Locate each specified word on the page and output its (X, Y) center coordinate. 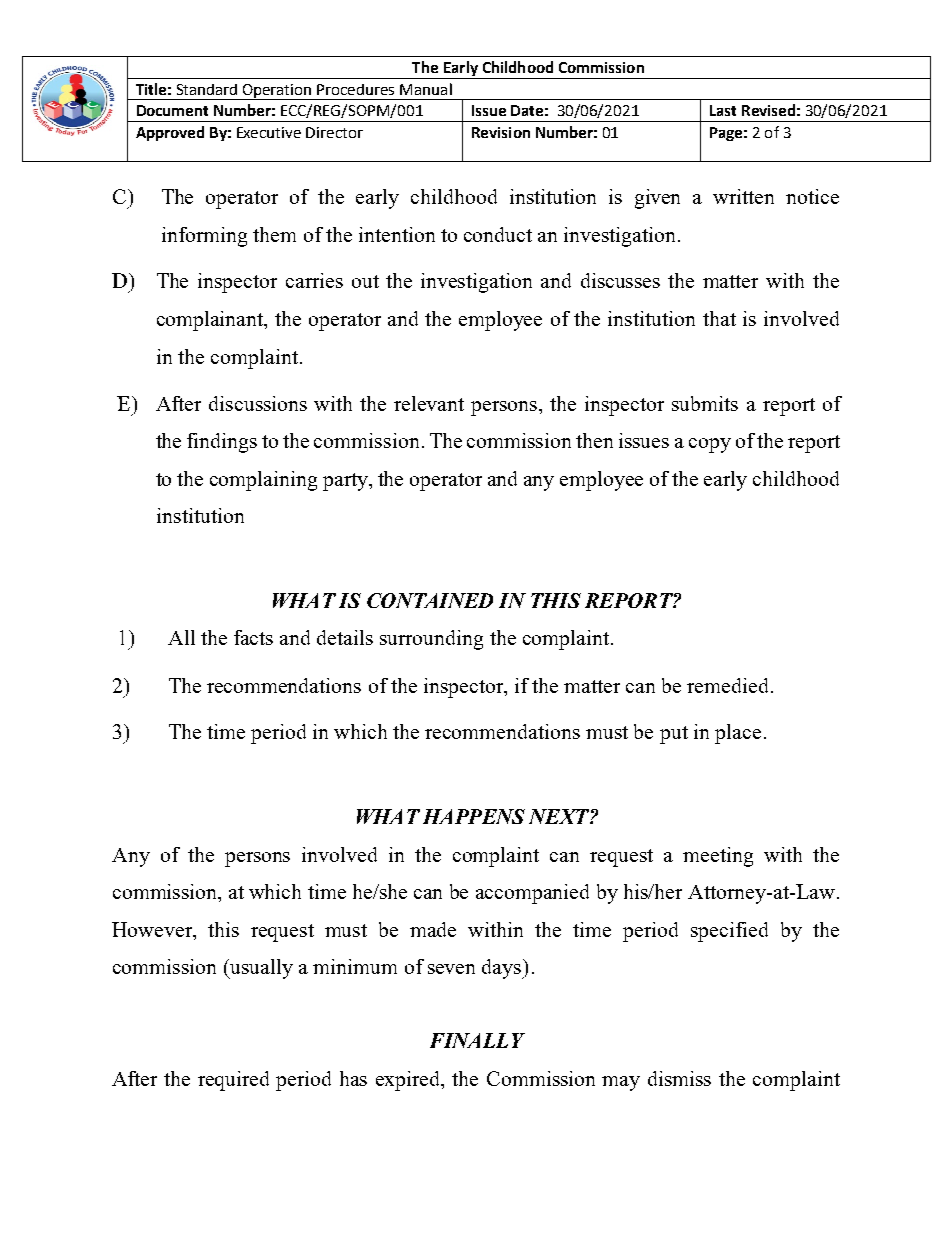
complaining (263, 481)
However (153, 929)
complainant (211, 321)
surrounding (431, 640)
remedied (727, 685)
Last (723, 110)
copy (710, 445)
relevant (429, 403)
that (719, 318)
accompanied (532, 894)
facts (253, 637)
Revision (501, 132)
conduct (498, 234)
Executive (269, 132)
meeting (718, 857)
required (233, 1081)
